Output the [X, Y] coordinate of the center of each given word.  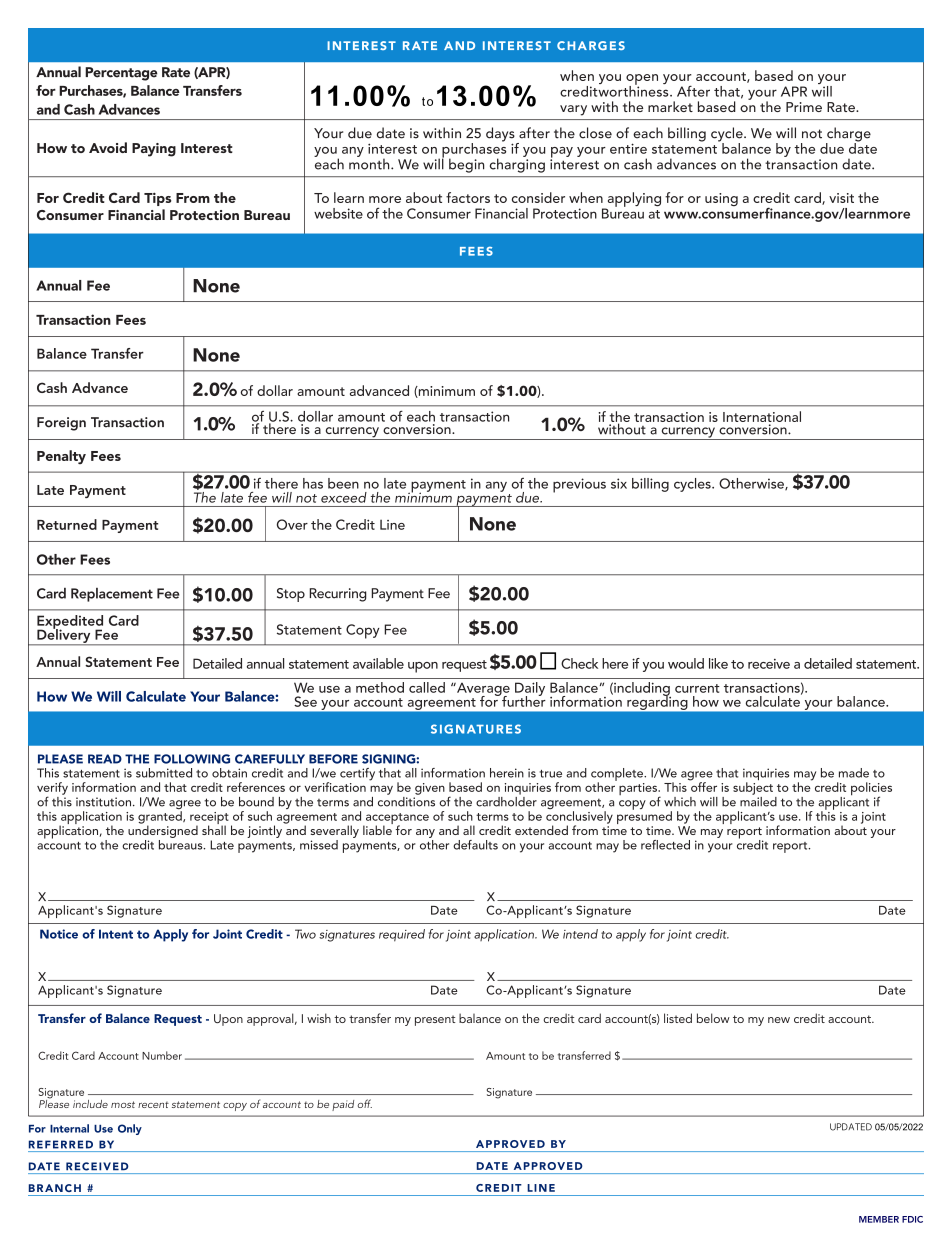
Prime [804, 107]
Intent [116, 934]
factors [468, 197]
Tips [157, 199]
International [762, 416]
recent [153, 1105]
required [402, 935]
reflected [665, 845]
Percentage [121, 74]
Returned [67, 524]
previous [579, 485]
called [427, 687]
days [501, 135]
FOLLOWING [192, 759]
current [697, 688]
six [619, 483]
